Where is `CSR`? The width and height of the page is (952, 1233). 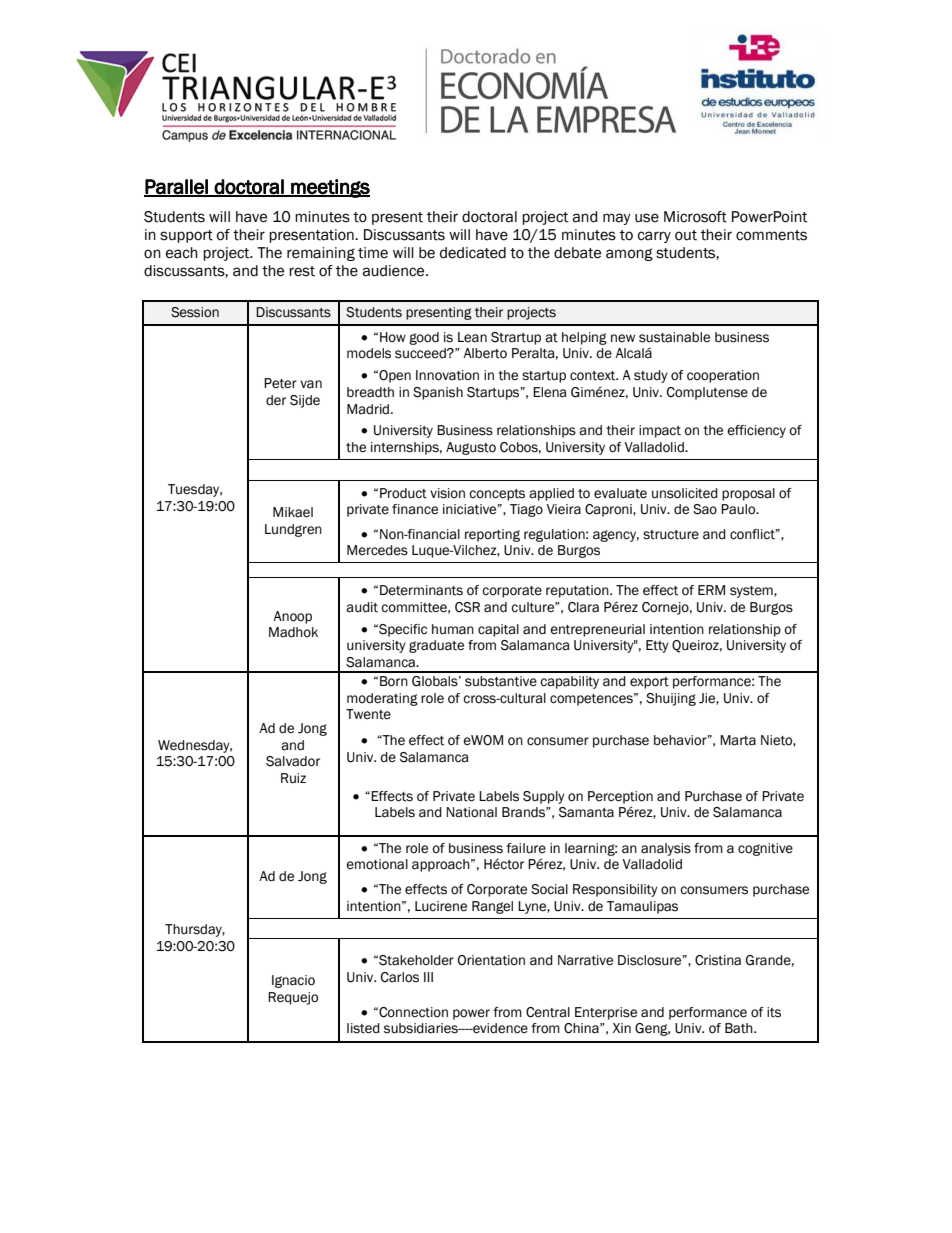 CSR is located at coordinates (467, 607).
